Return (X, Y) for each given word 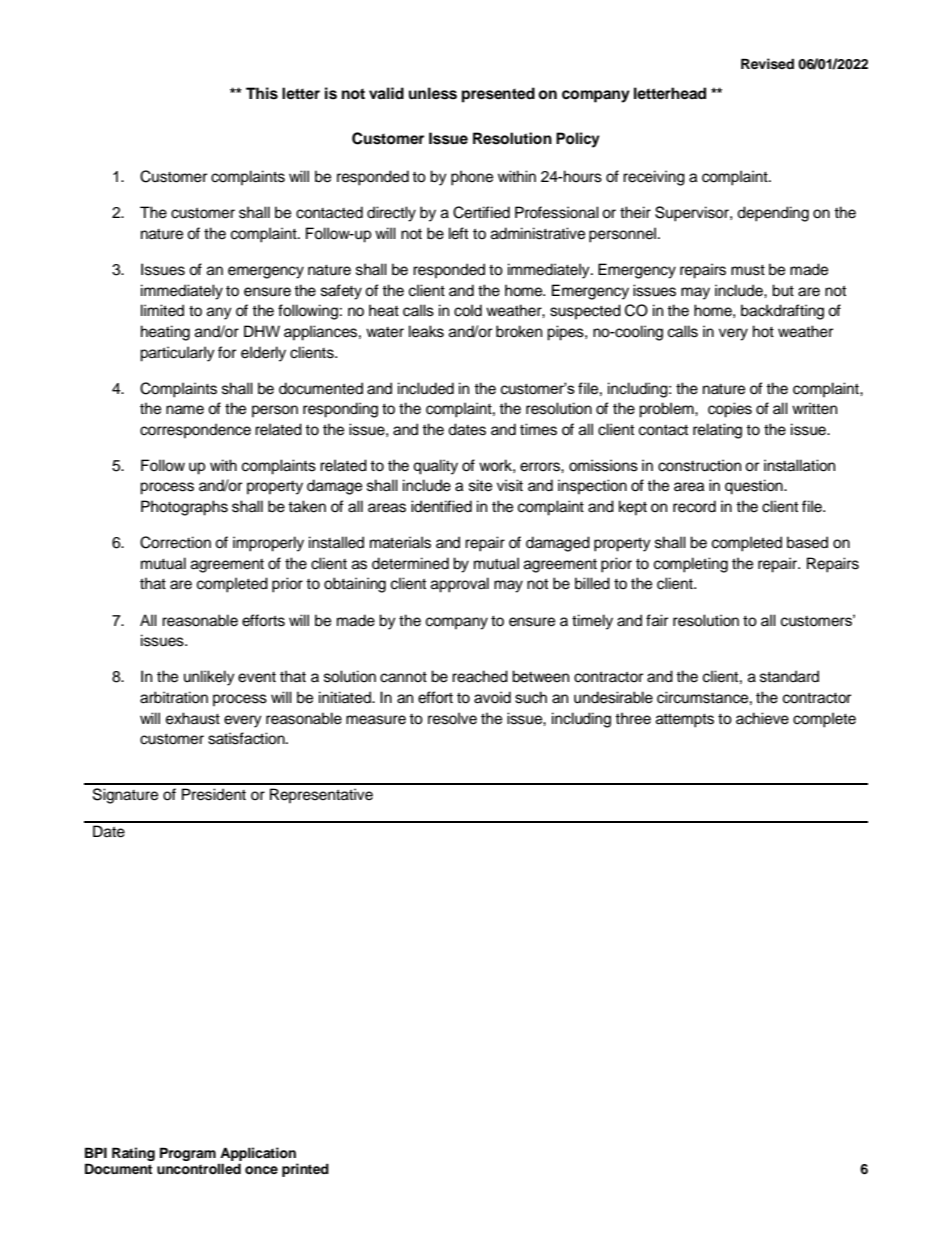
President (214, 794)
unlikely (209, 678)
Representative (321, 796)
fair (657, 620)
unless (433, 93)
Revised (767, 64)
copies (730, 410)
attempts (685, 720)
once (261, 1170)
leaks (426, 331)
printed (305, 1170)
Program (188, 1154)
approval (460, 585)
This (262, 93)
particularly (177, 354)
